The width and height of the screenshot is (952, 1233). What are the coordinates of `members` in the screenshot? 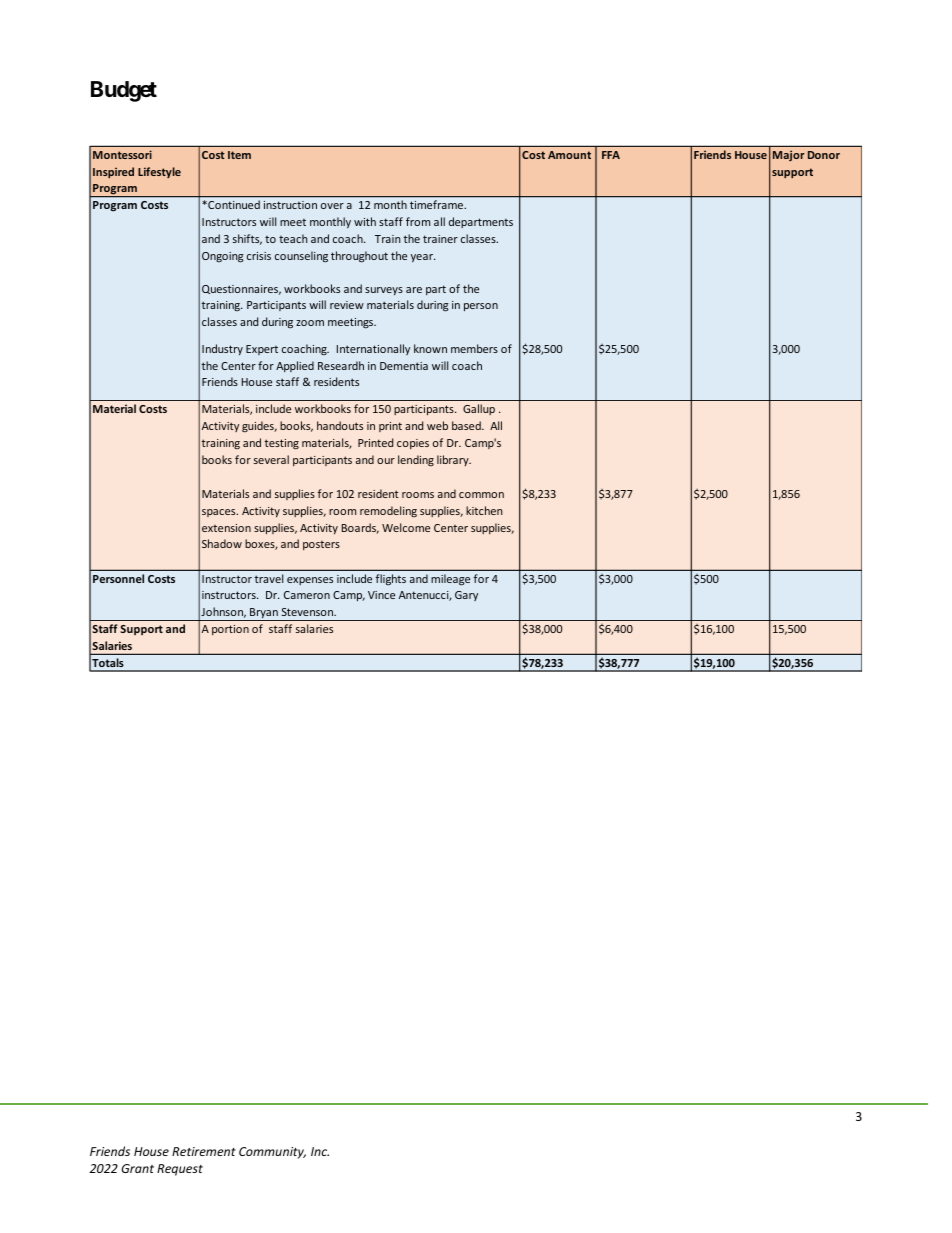 It's located at (474, 348).
